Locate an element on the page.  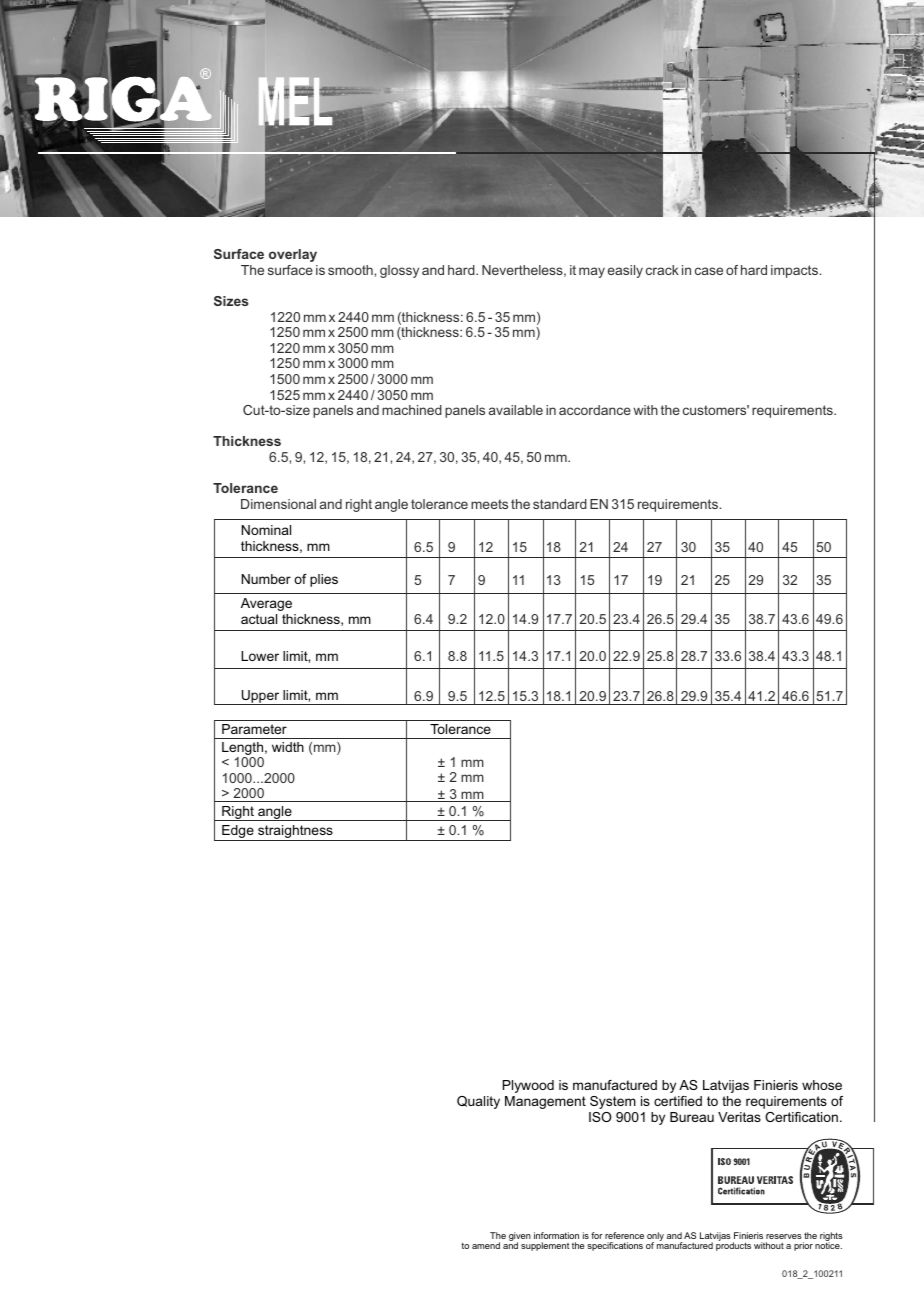
amend is located at coordinates (486, 1245).
